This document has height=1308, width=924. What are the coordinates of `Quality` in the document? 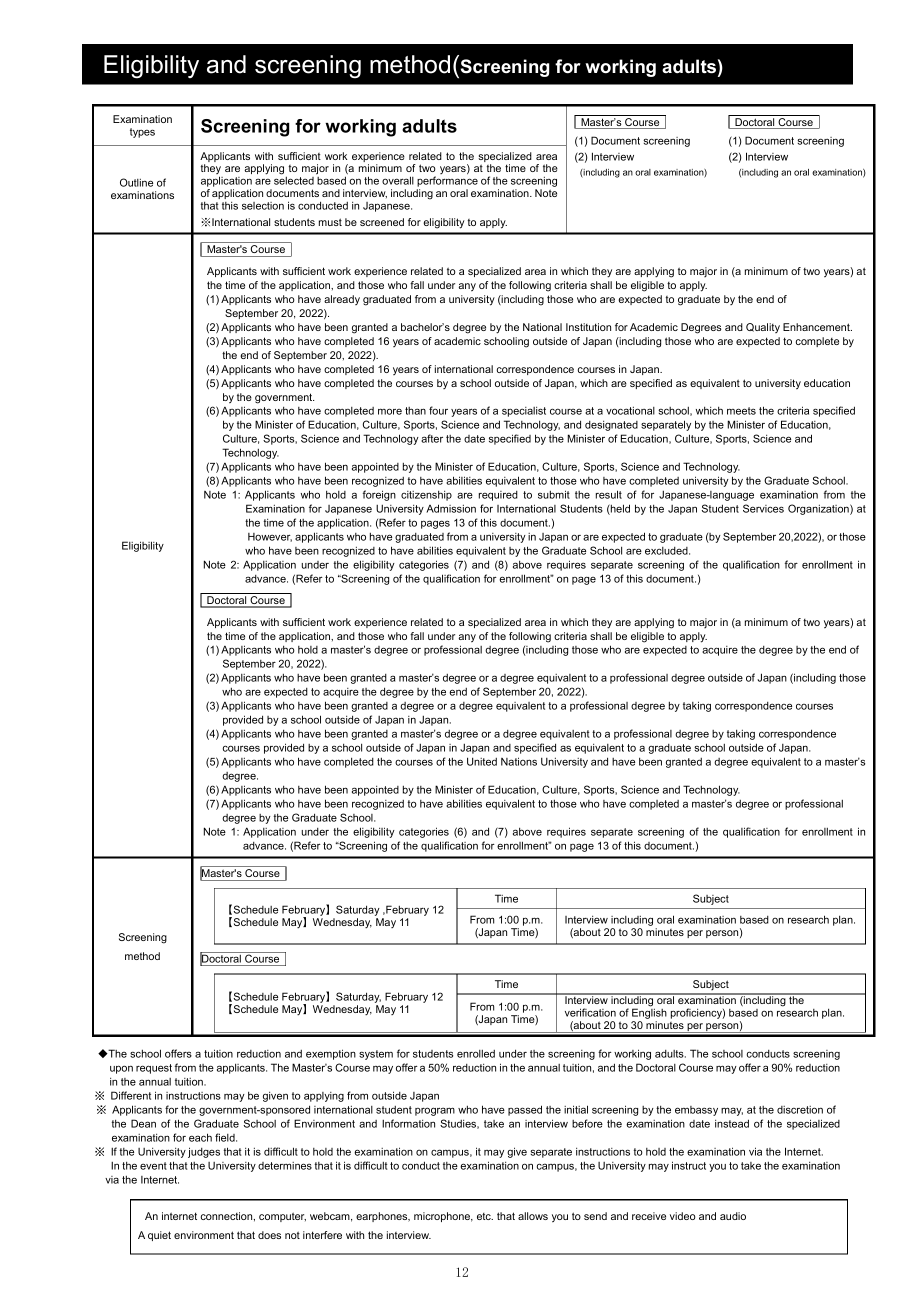 It's located at (763, 328).
